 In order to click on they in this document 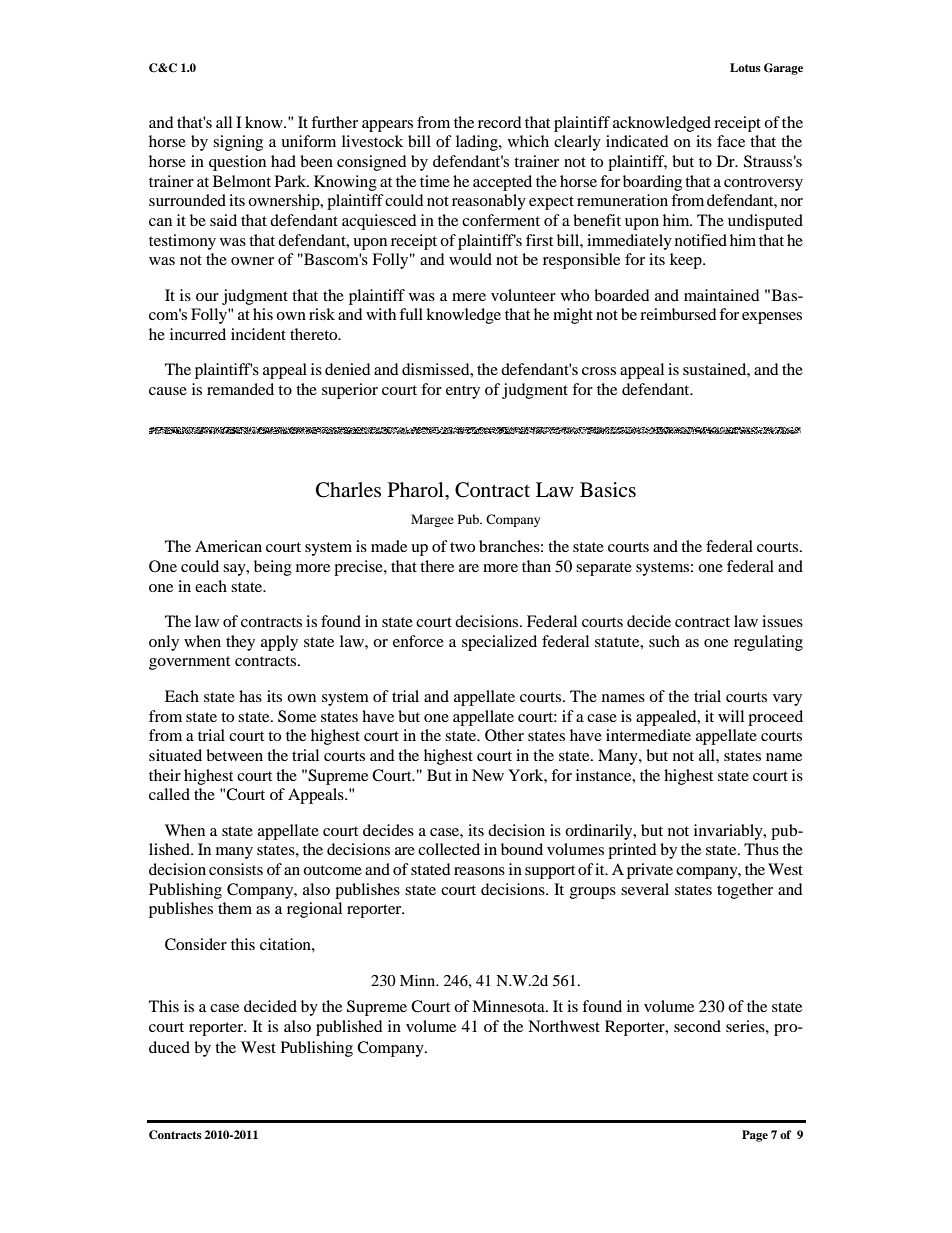, I will do `click(240, 643)`.
